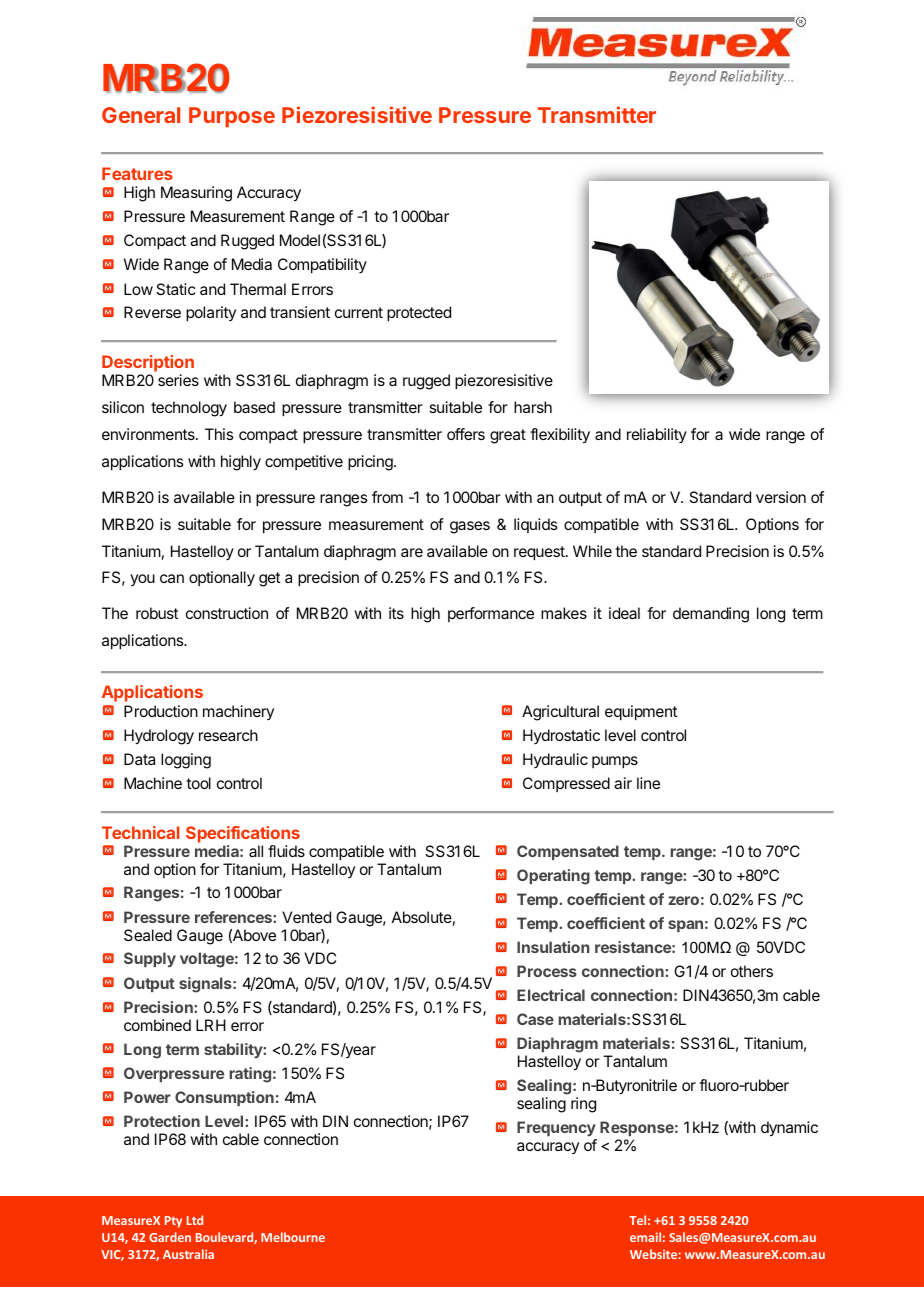  Describe the element at coordinates (219, 434) in the image. I see `This` at that location.
